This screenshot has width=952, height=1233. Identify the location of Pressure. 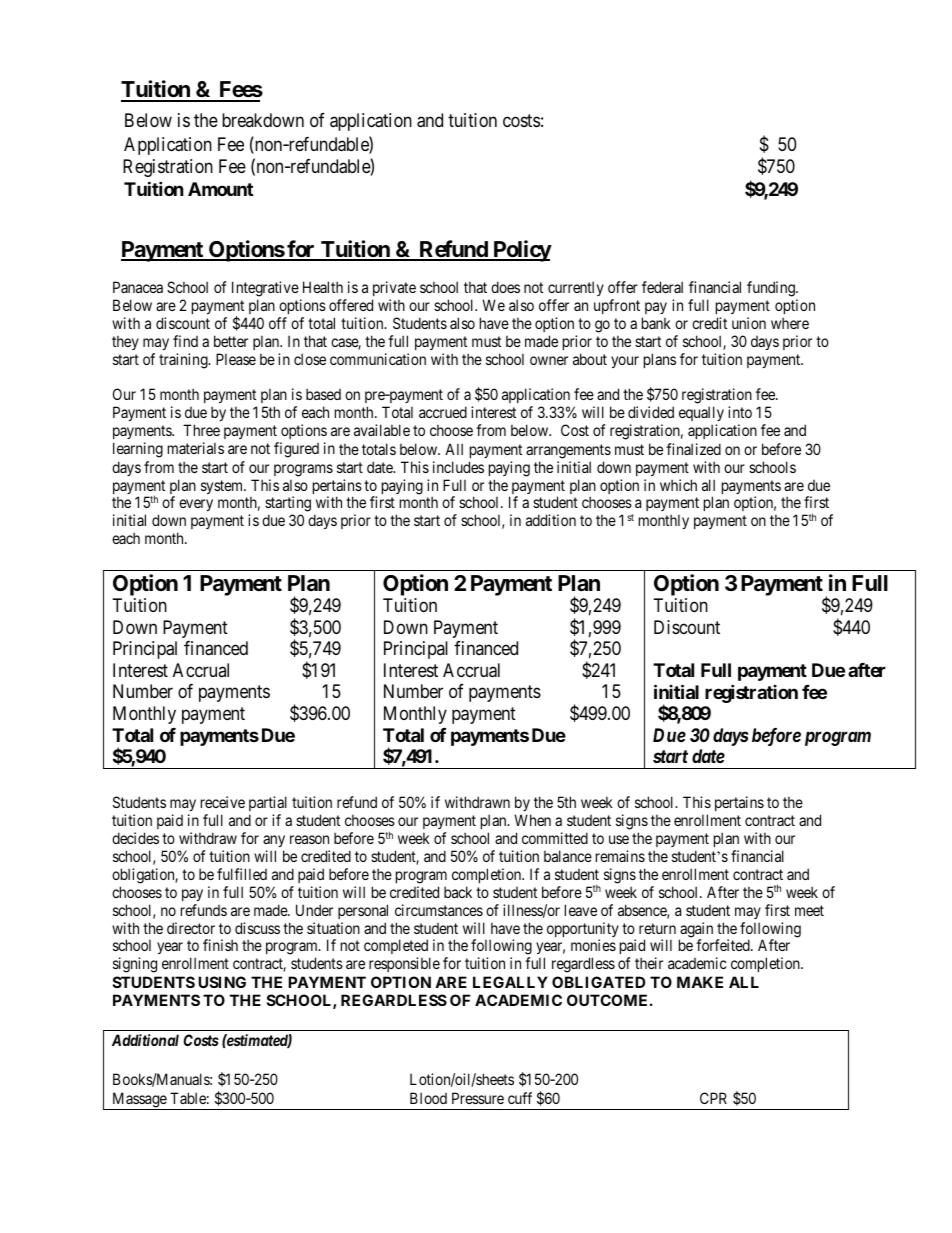
(478, 1098).
